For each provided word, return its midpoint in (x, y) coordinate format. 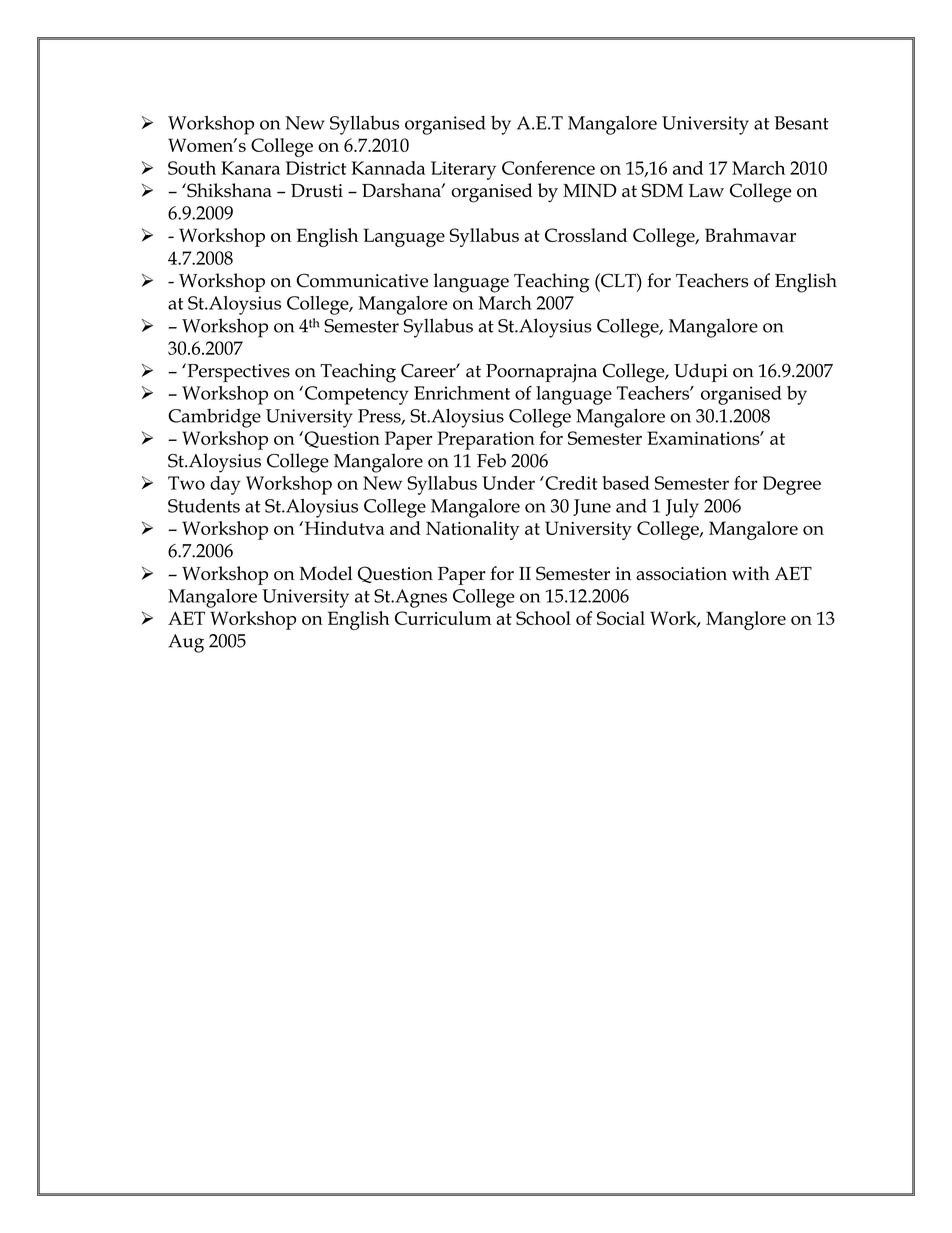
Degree (792, 485)
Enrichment (462, 393)
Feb (491, 460)
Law (706, 190)
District (316, 168)
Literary (463, 170)
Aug (186, 643)
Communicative (362, 280)
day (225, 485)
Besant (801, 123)
